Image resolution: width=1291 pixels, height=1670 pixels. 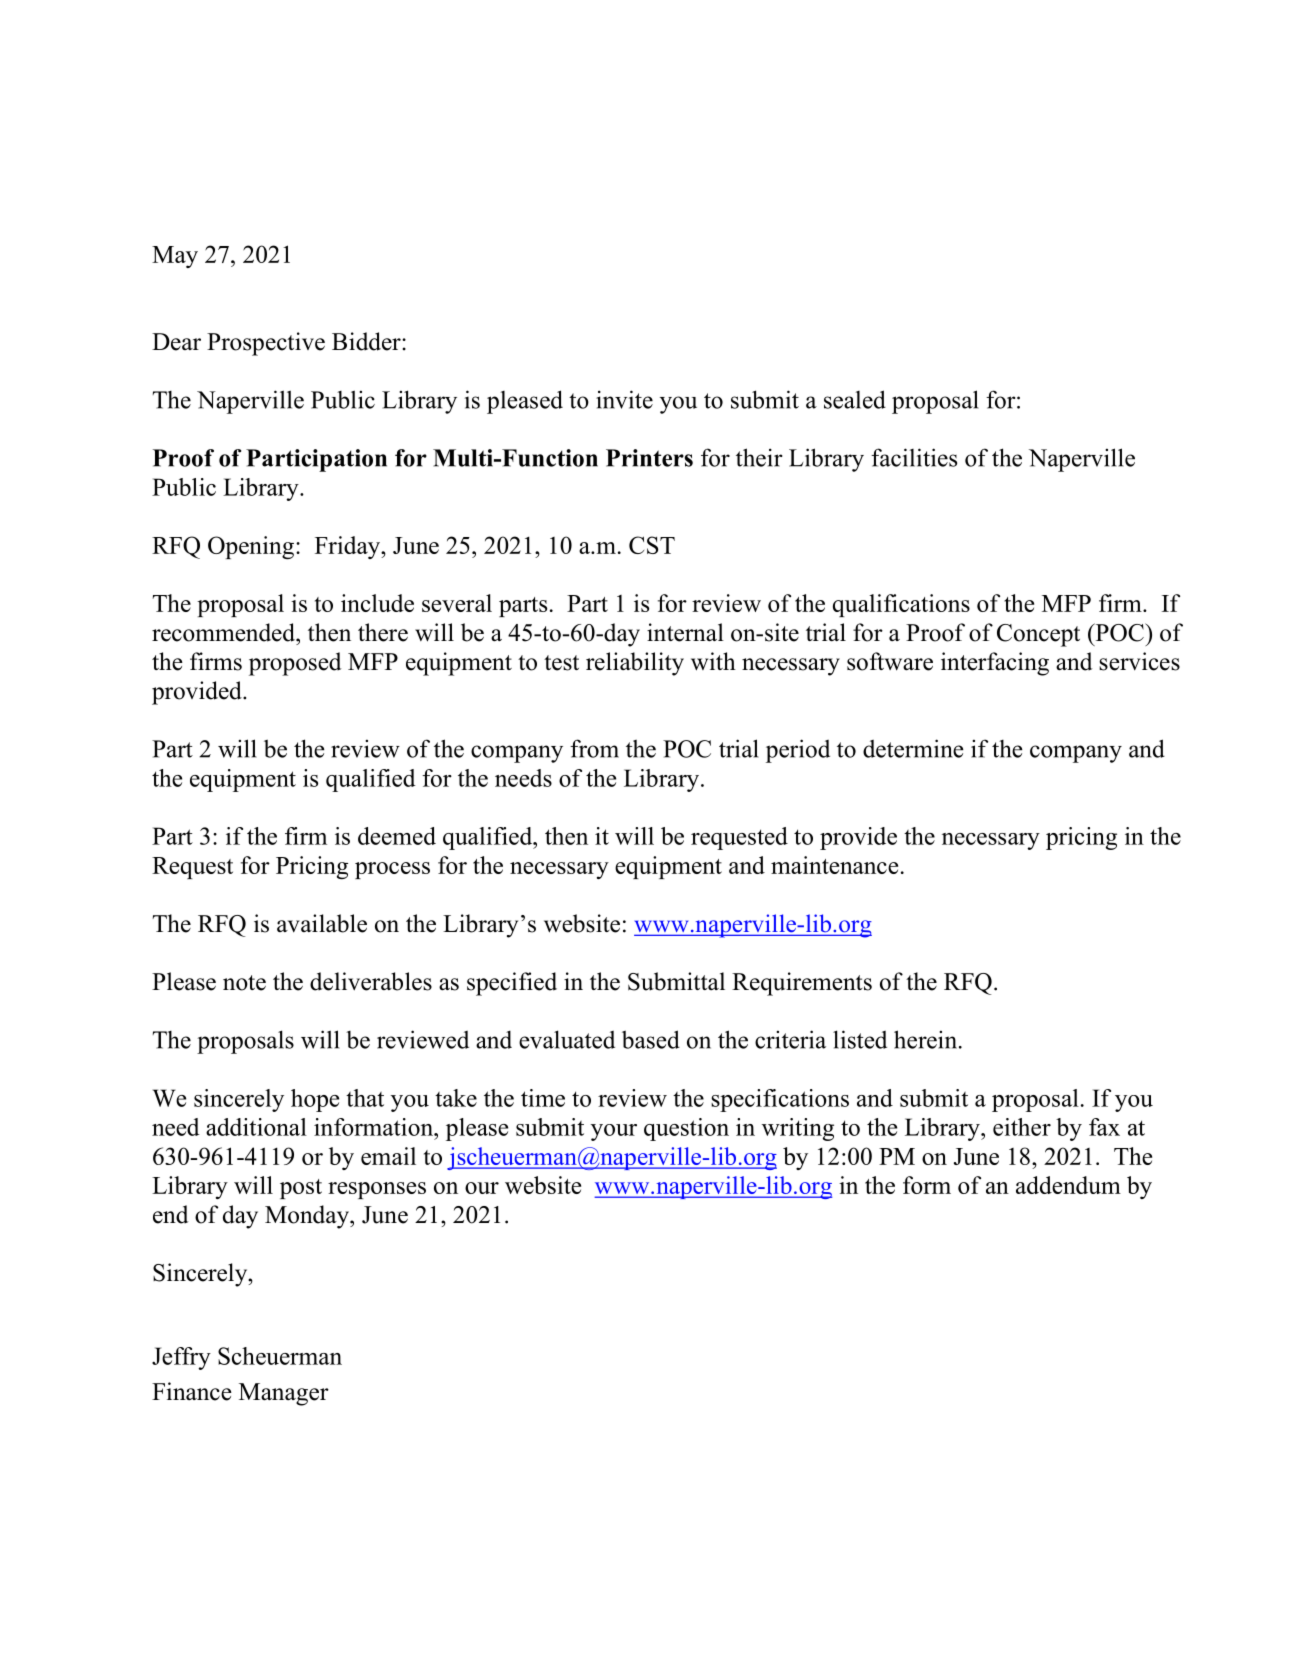 What do you see at coordinates (855, 399) in the image?
I see `sealed` at bounding box center [855, 399].
